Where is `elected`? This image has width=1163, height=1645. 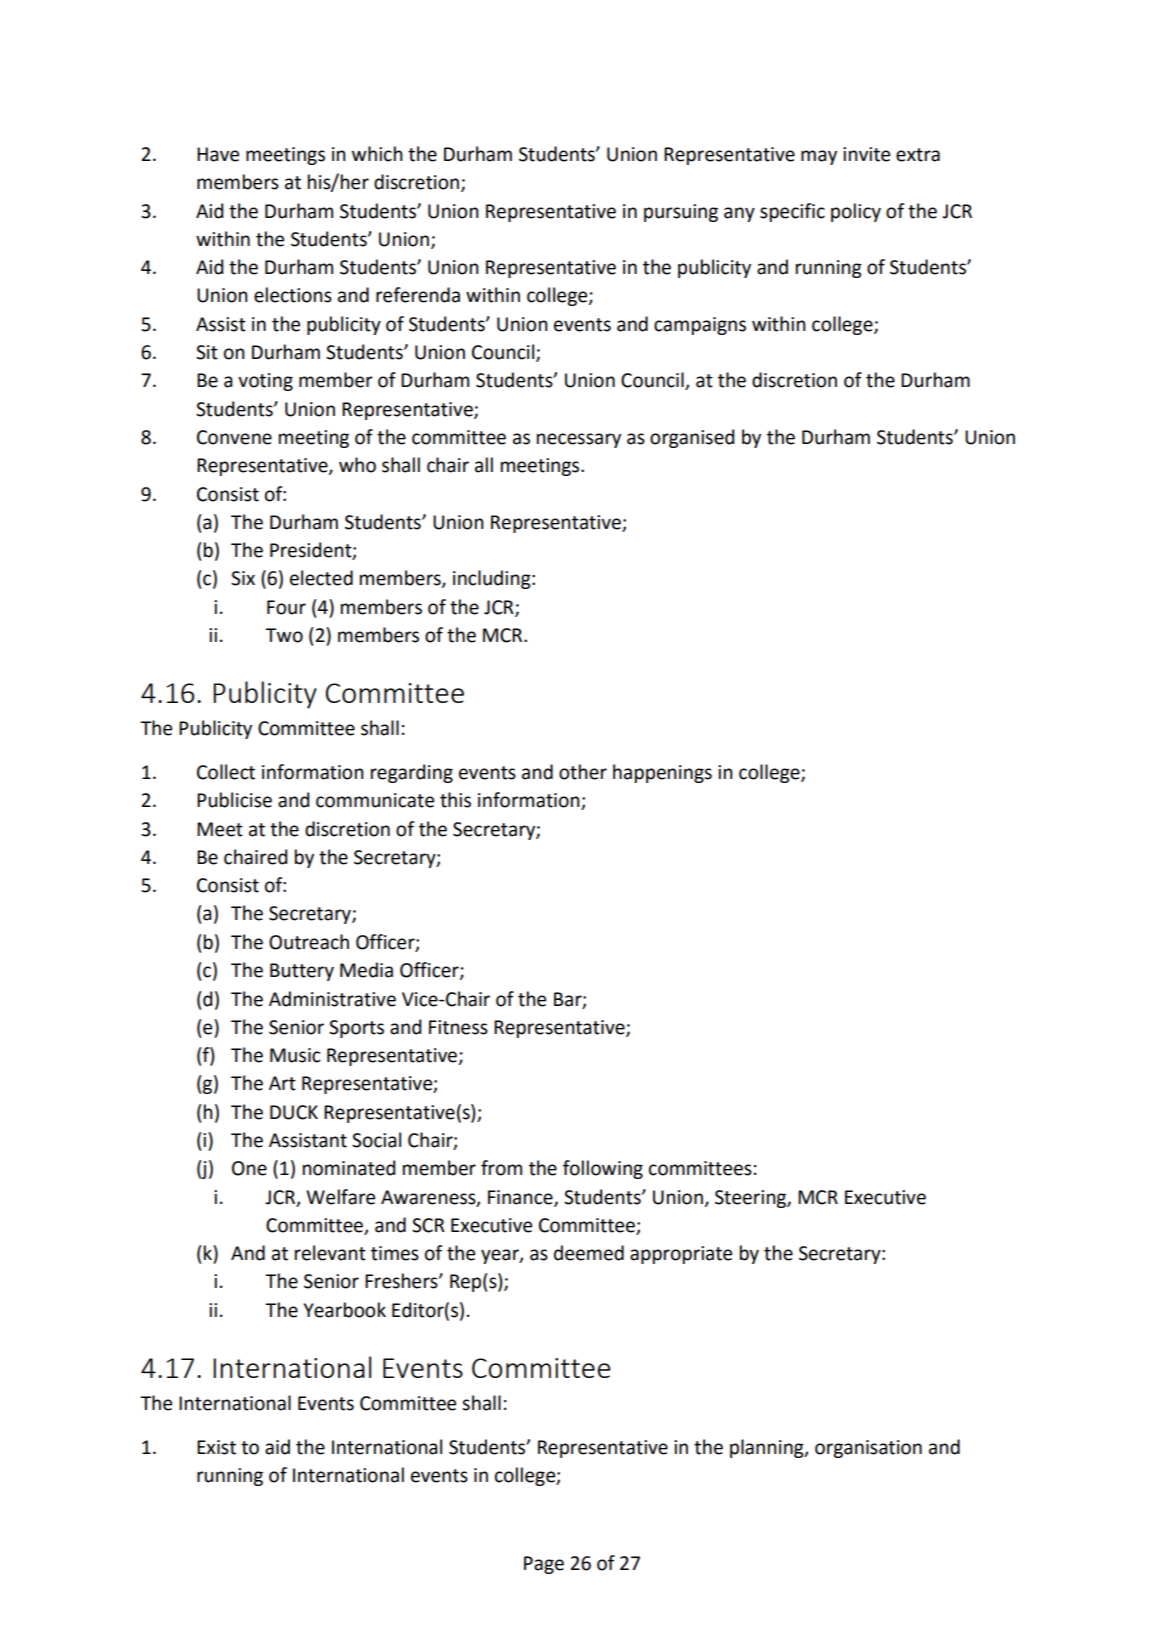 elected is located at coordinates (321, 578).
